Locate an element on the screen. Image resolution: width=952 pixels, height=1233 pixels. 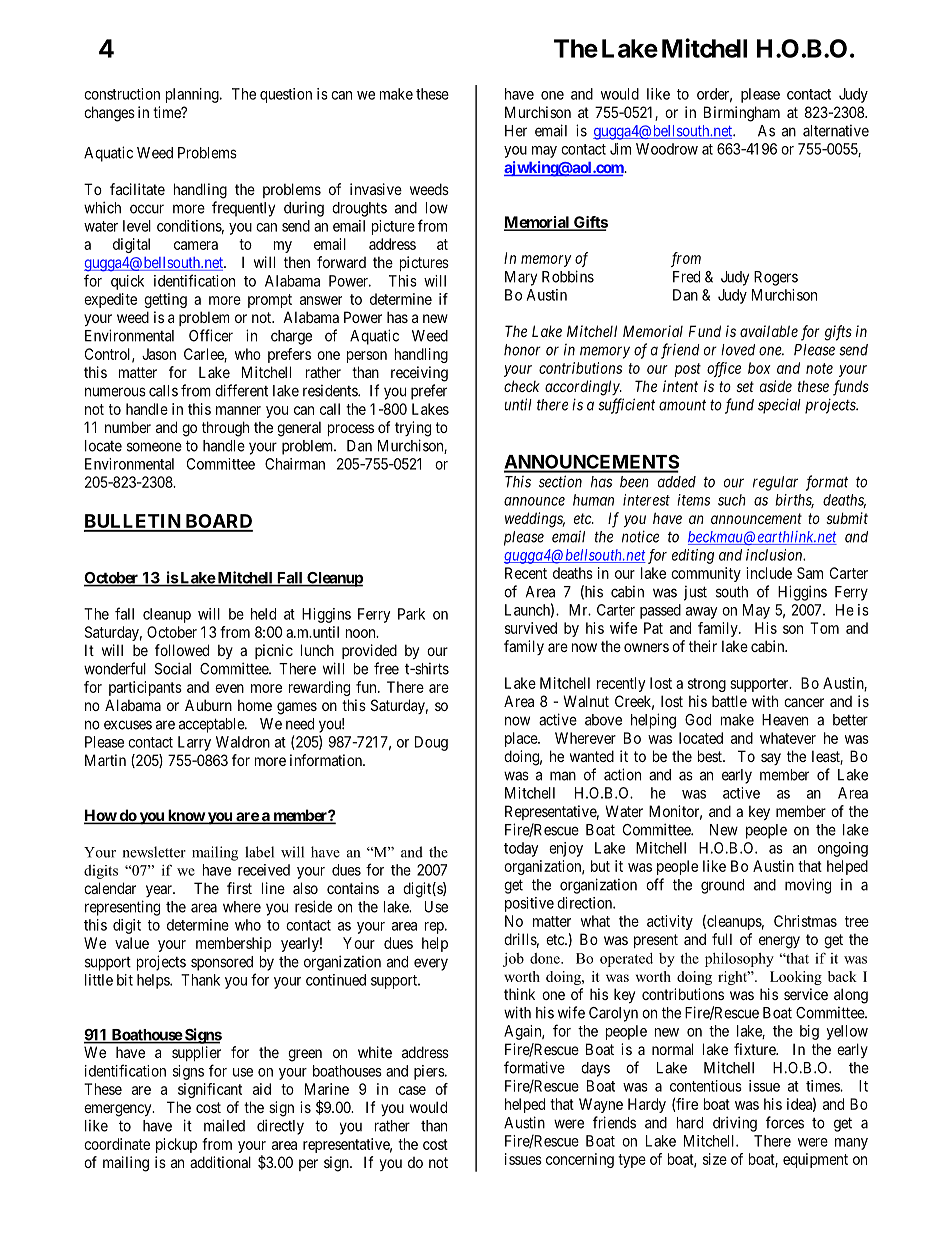
case is located at coordinates (412, 1090).
